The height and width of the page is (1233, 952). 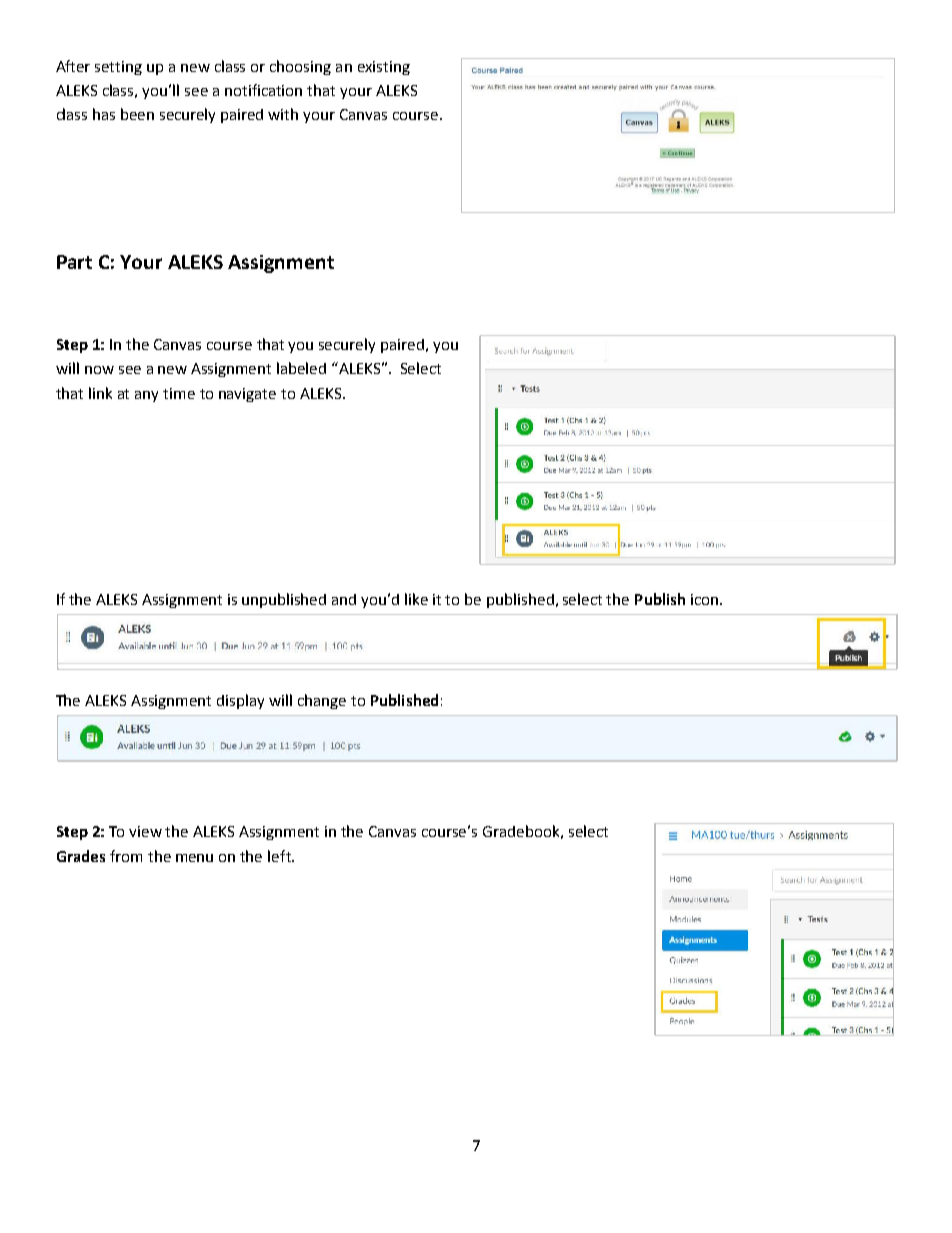 What do you see at coordinates (137, 114) in the page?
I see `been` at bounding box center [137, 114].
